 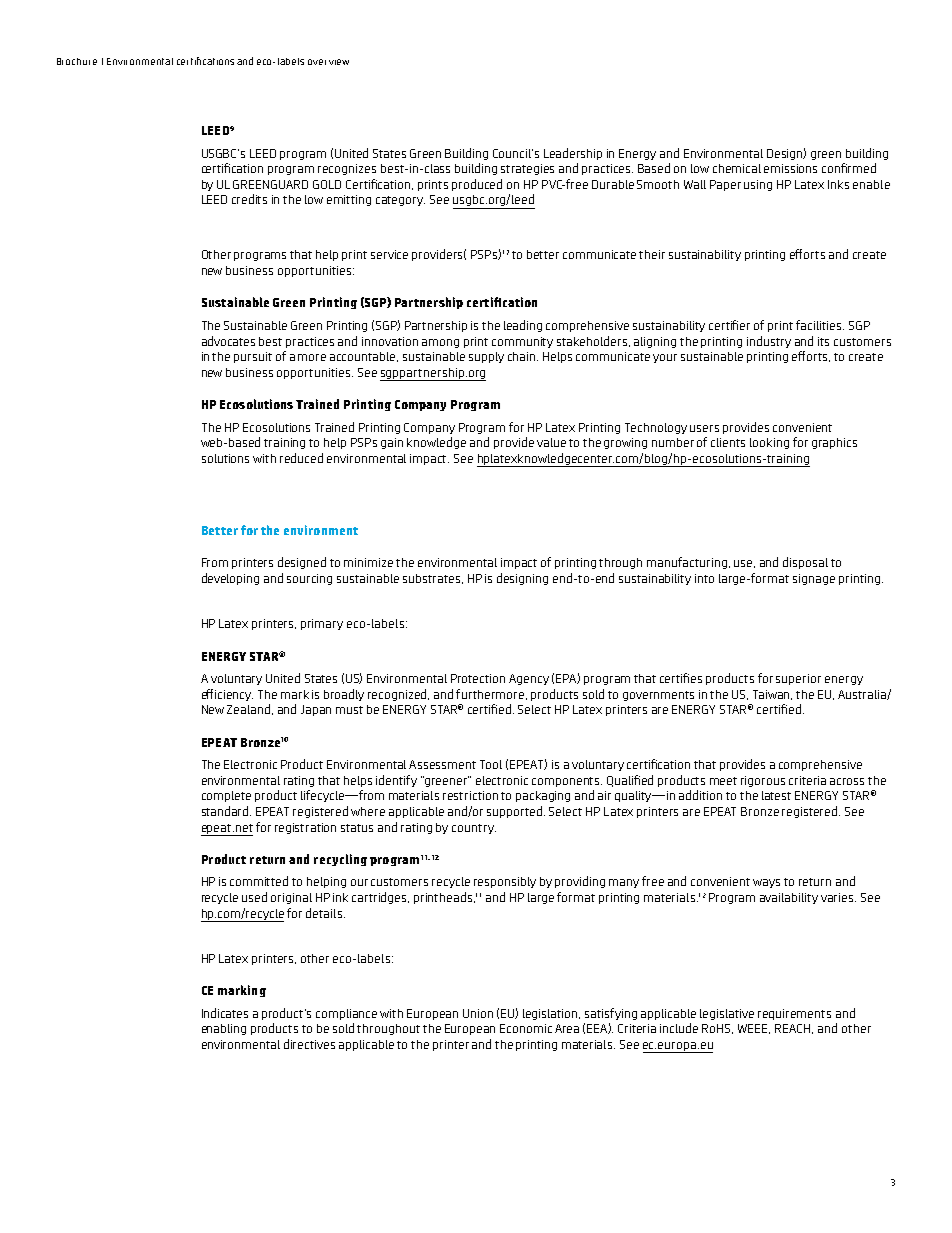 What do you see at coordinates (805, 563) in the image?
I see `disposal` at bounding box center [805, 563].
